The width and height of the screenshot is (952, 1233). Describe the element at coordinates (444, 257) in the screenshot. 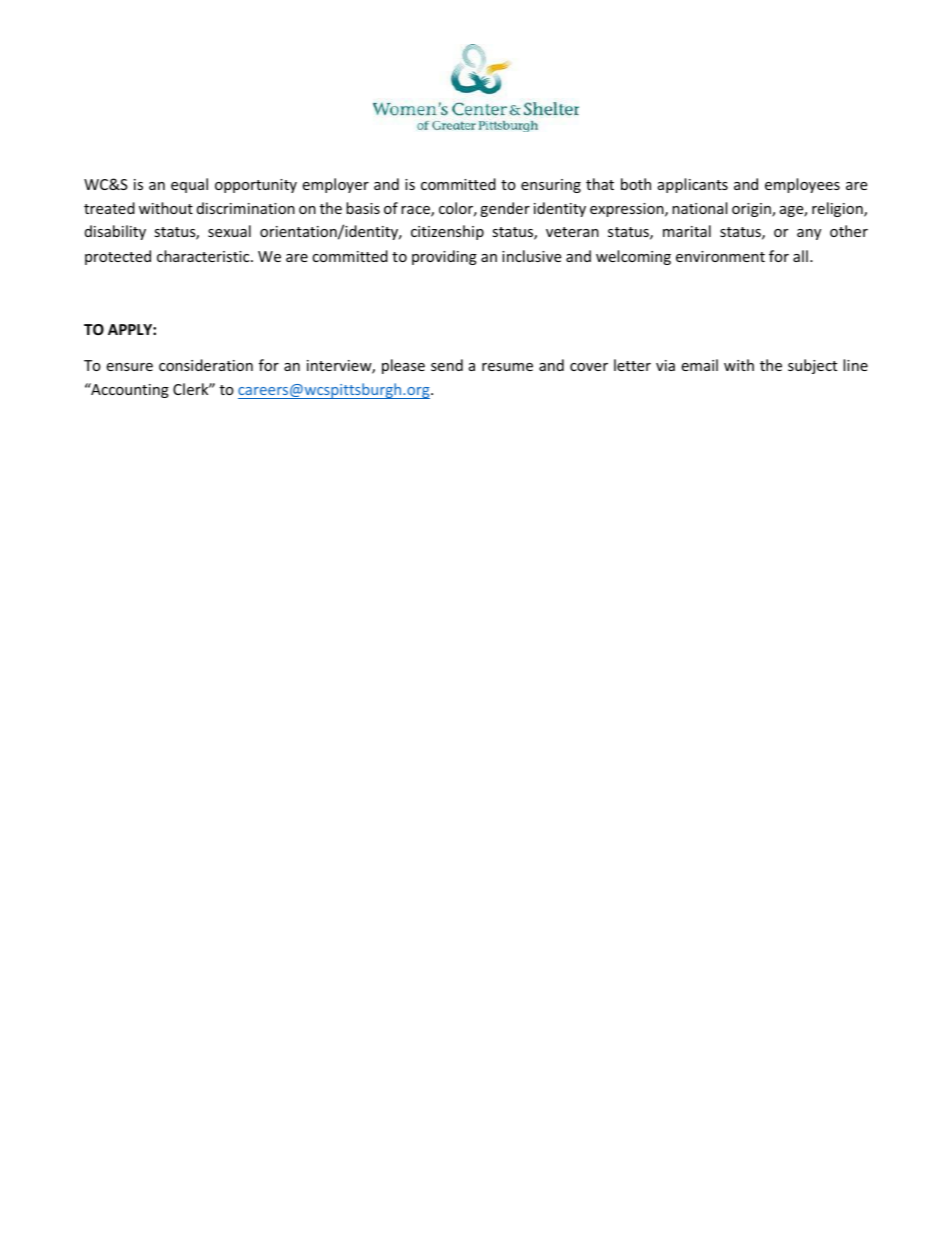

I see `providing` at that location.
